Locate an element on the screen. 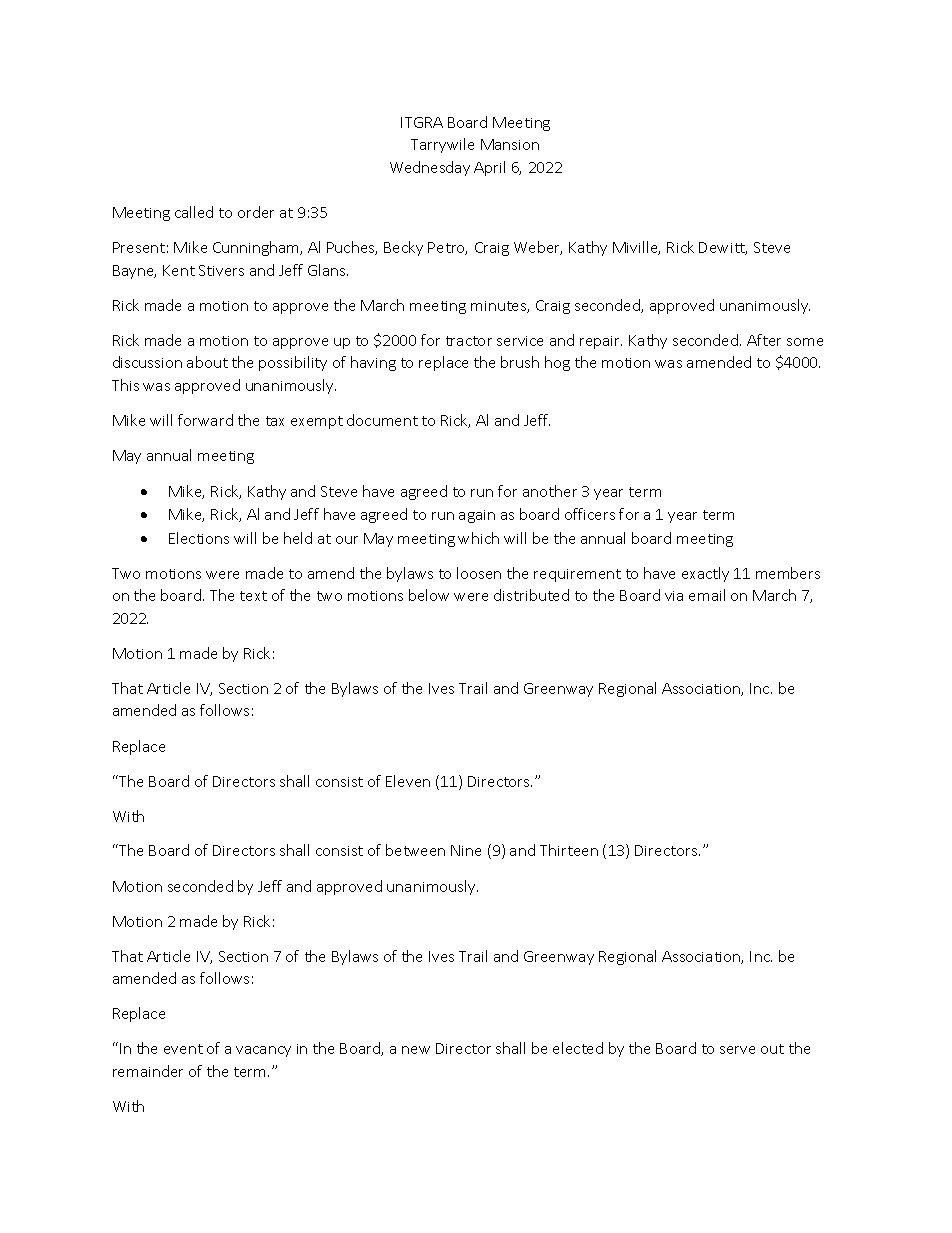 The width and height of the screenshot is (952, 1233). event is located at coordinates (183, 1049).
